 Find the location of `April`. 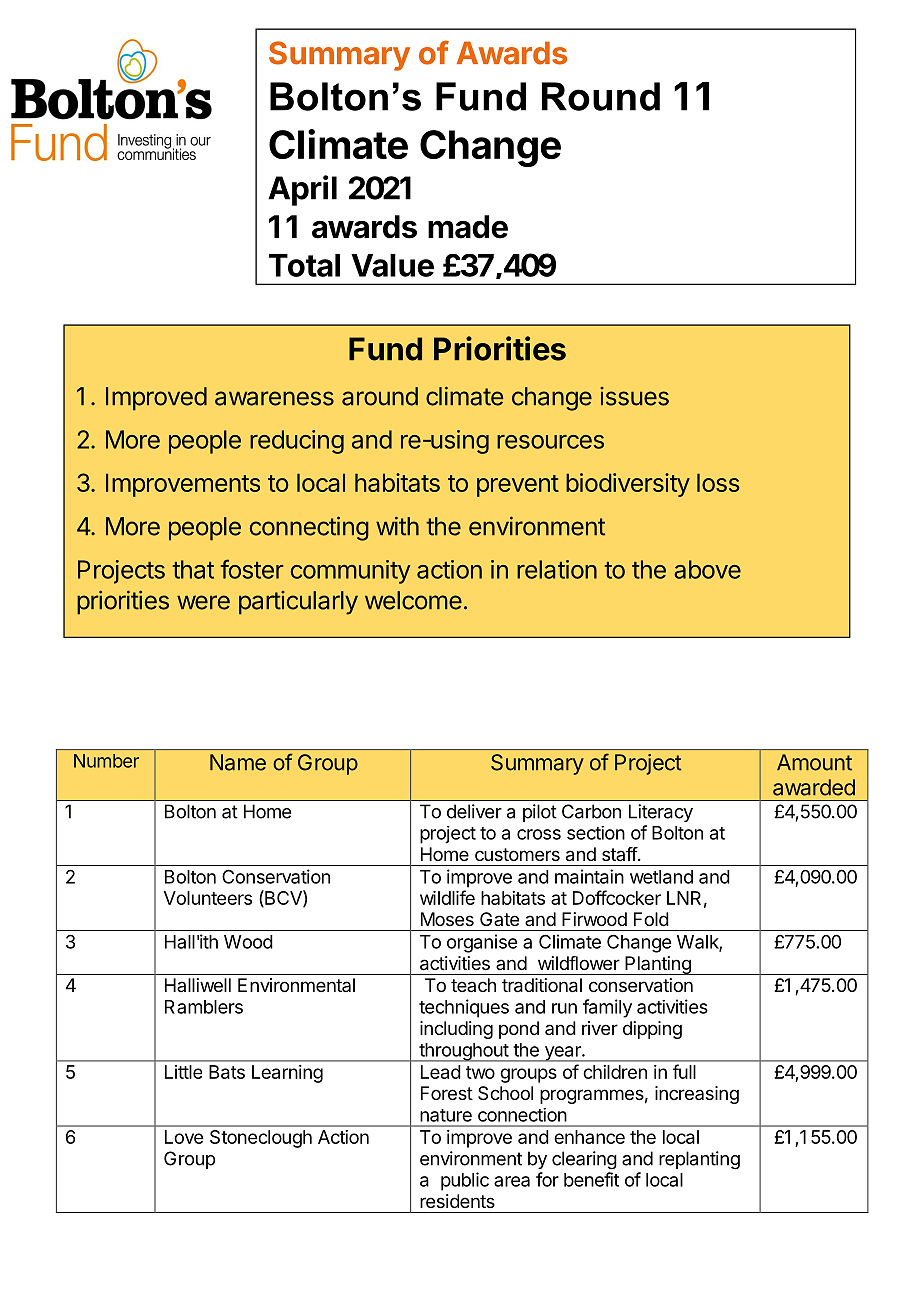

April is located at coordinates (302, 190).
